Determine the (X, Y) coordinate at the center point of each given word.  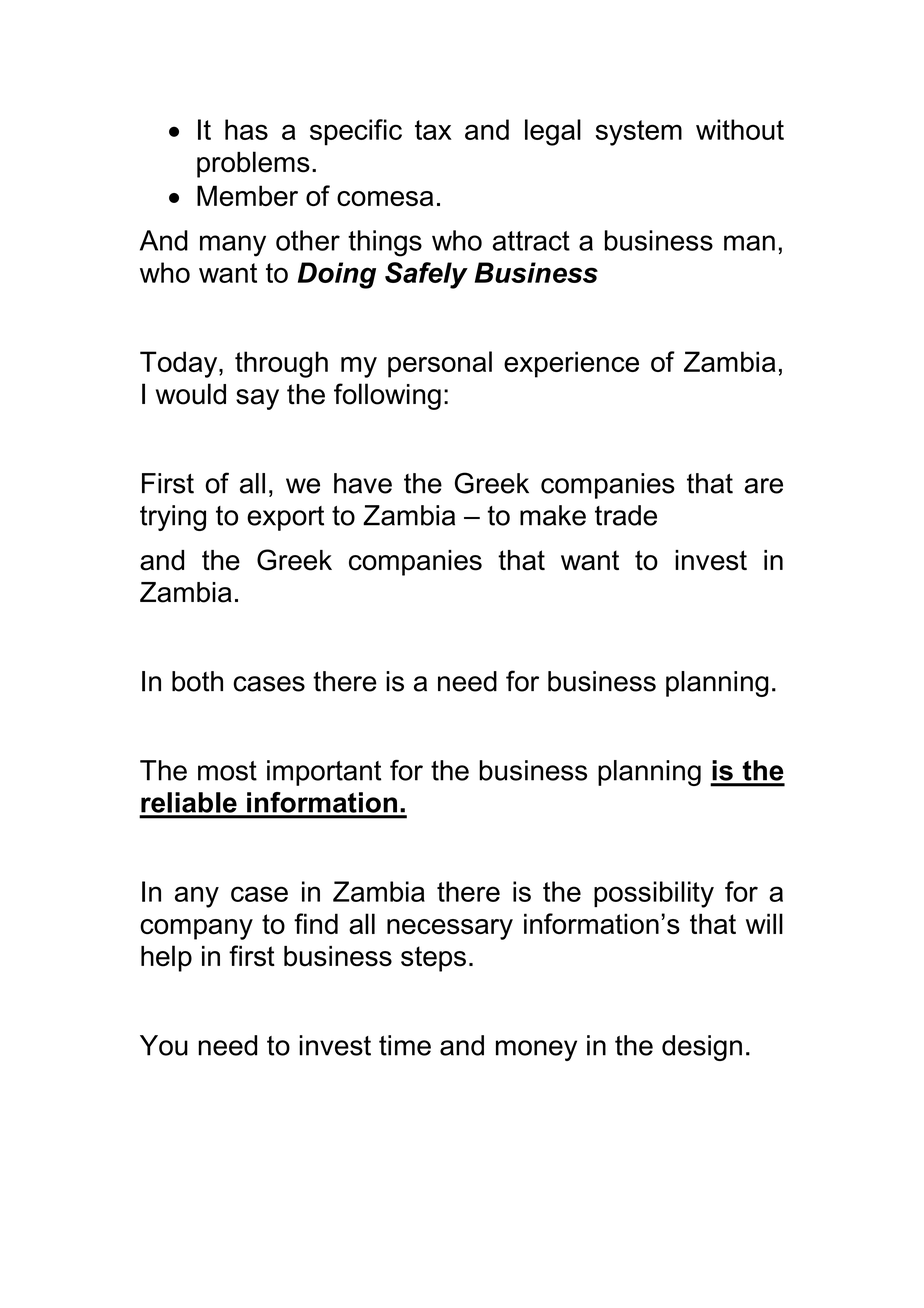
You (164, 1045)
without (740, 129)
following (387, 396)
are (764, 486)
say (257, 399)
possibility (654, 894)
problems (253, 164)
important (324, 773)
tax (433, 130)
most (227, 771)
